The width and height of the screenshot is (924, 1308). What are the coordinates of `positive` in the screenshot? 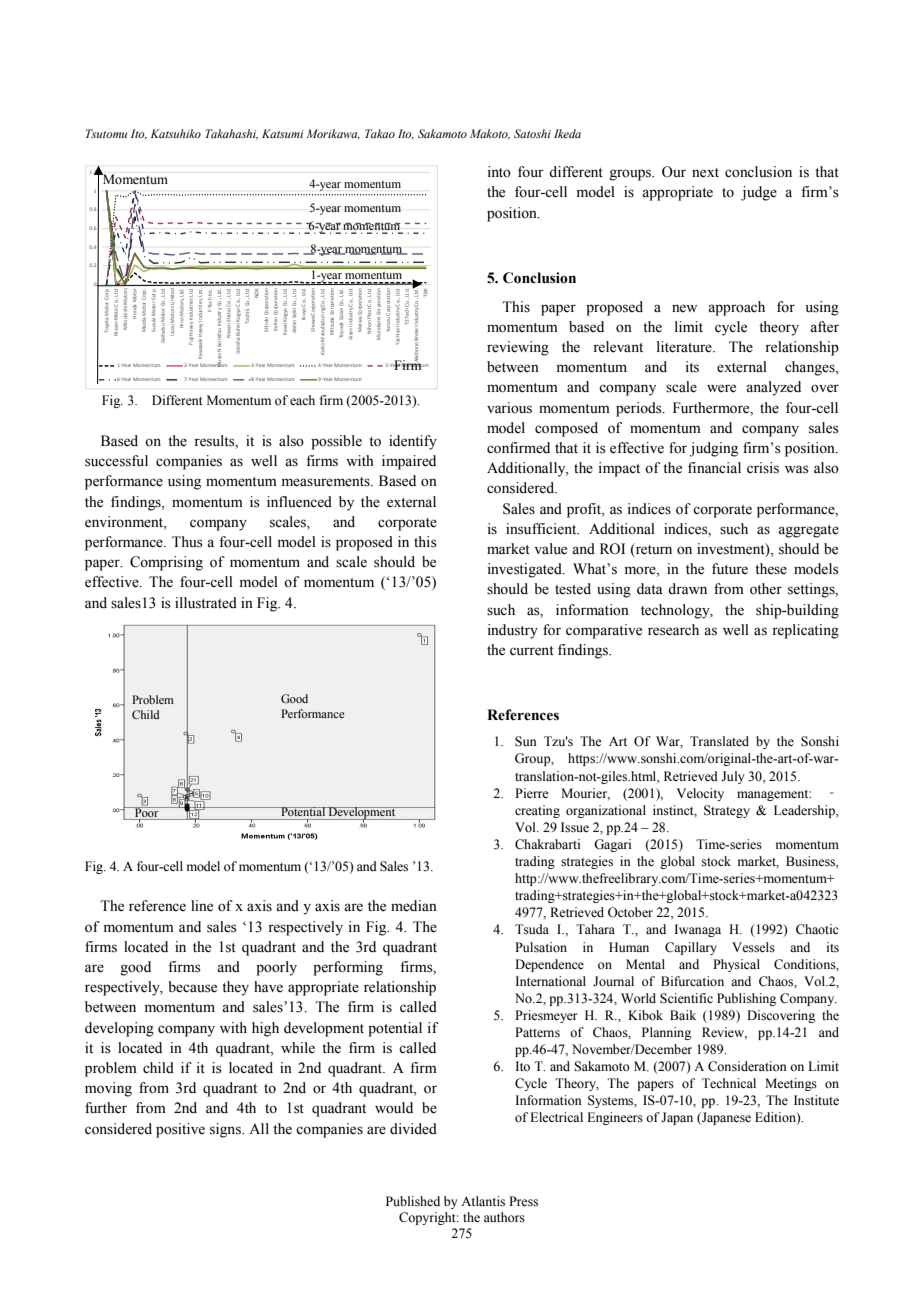 It's located at (180, 1130).
